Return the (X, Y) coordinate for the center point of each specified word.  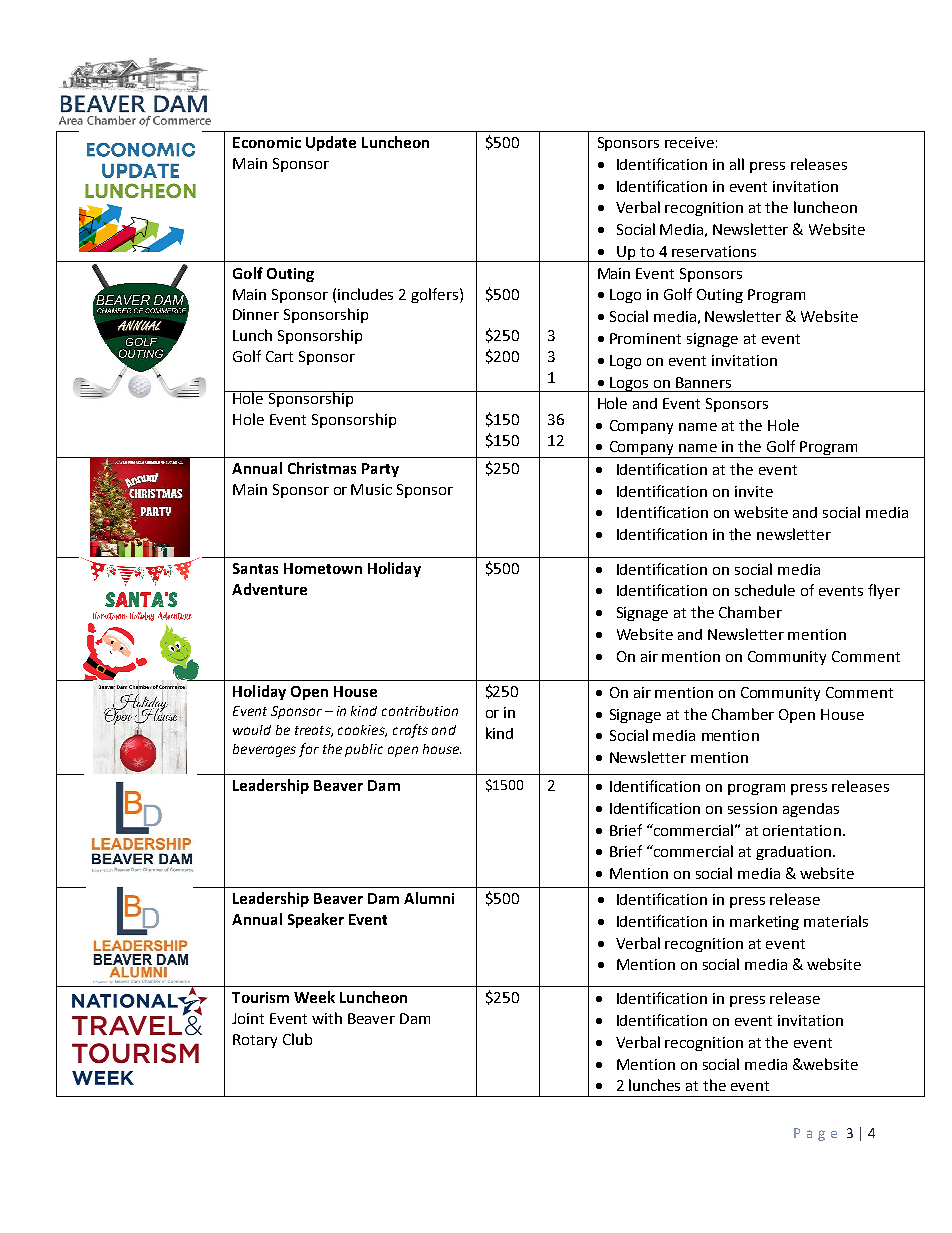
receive (689, 142)
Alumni (429, 898)
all (737, 164)
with (327, 1018)
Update (331, 143)
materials (836, 921)
